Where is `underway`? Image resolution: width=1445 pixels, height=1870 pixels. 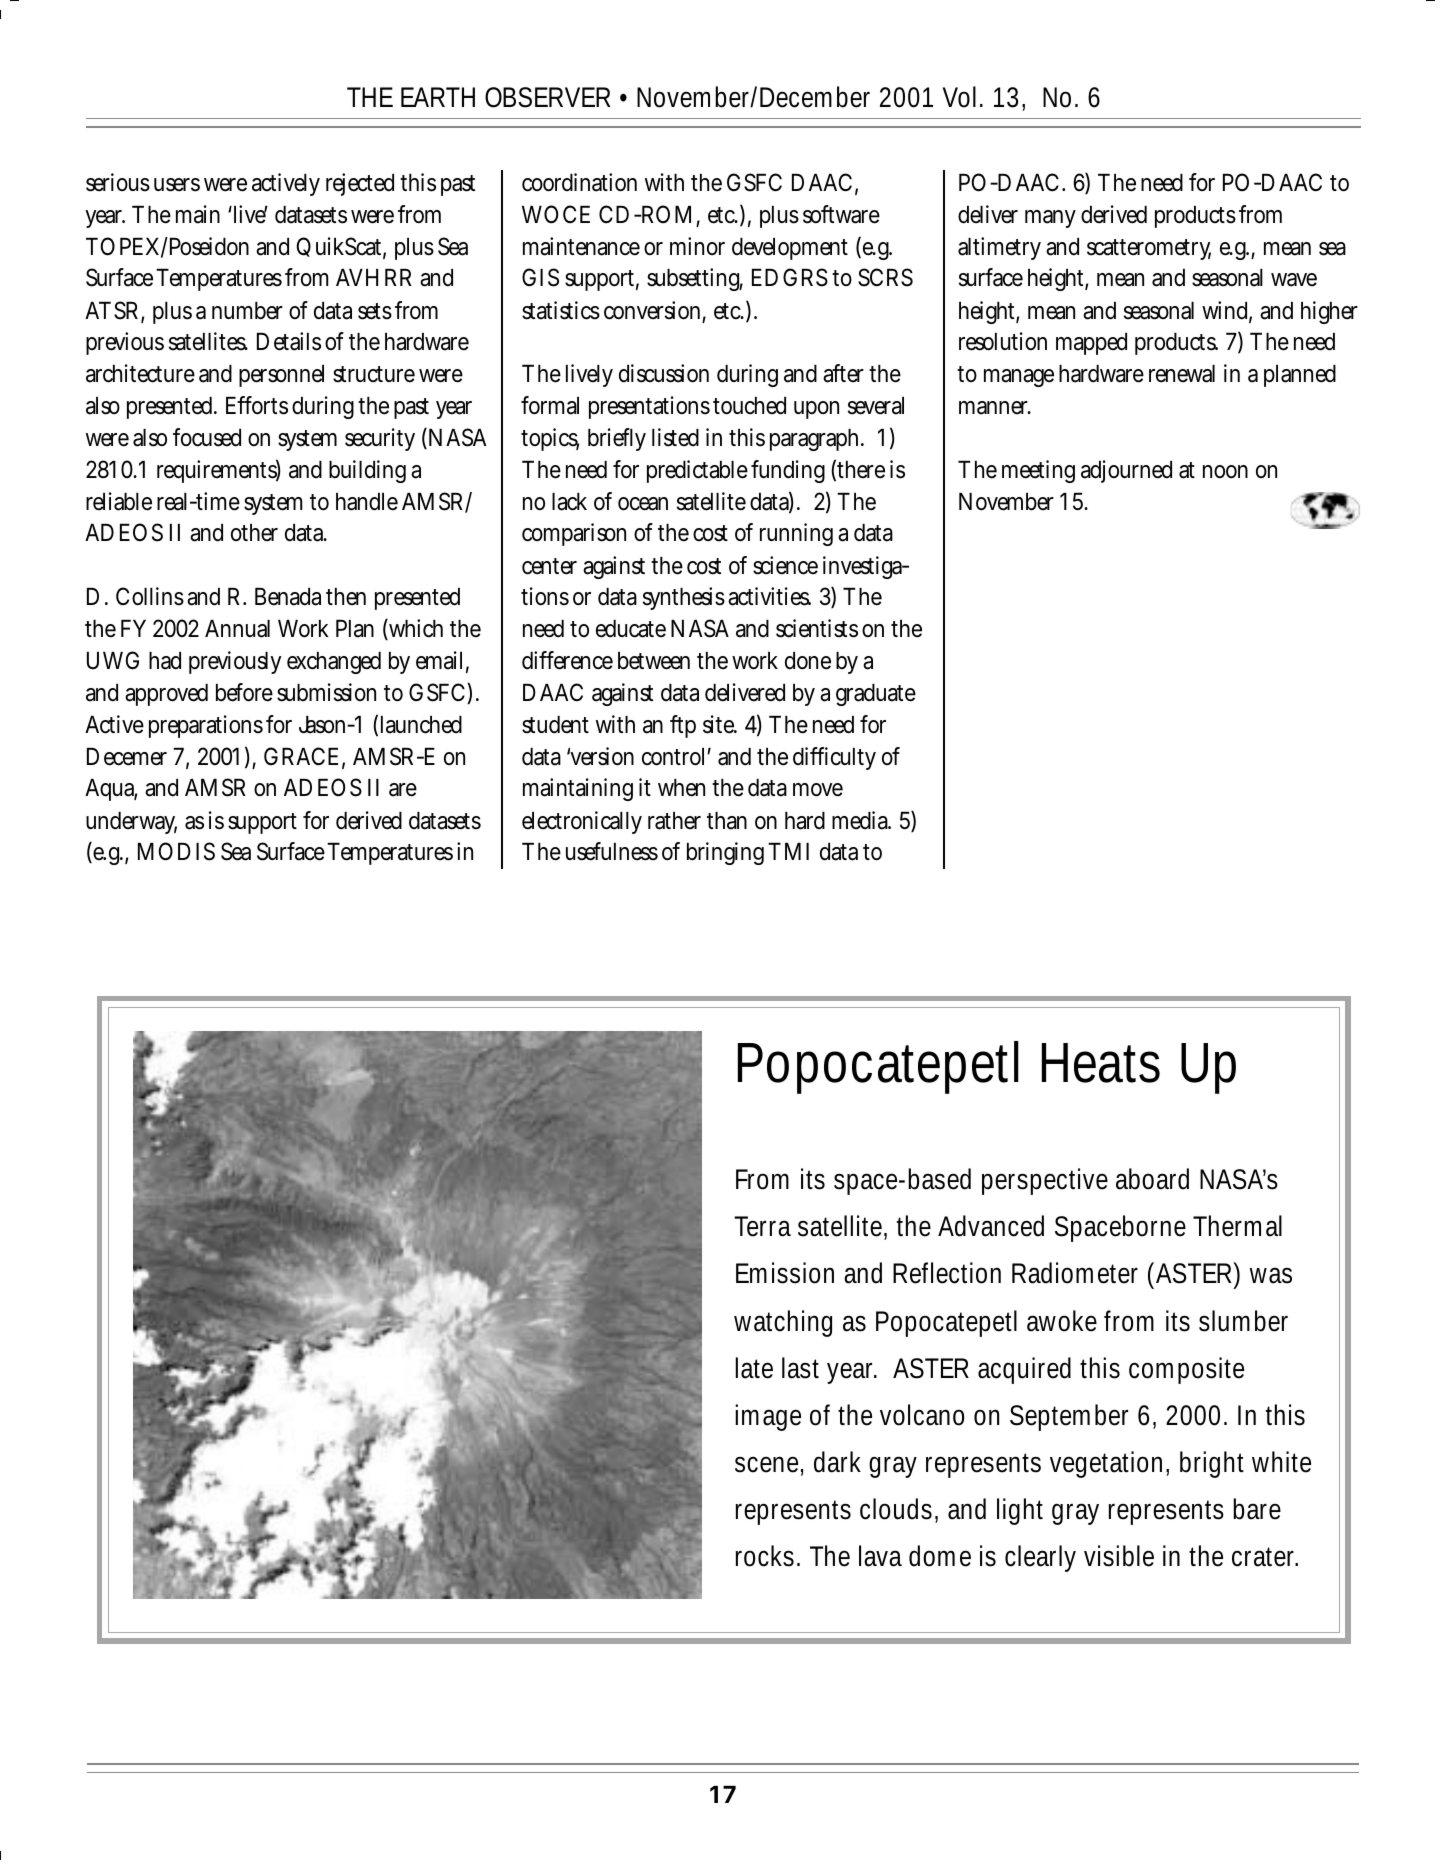
underway is located at coordinates (131, 823).
